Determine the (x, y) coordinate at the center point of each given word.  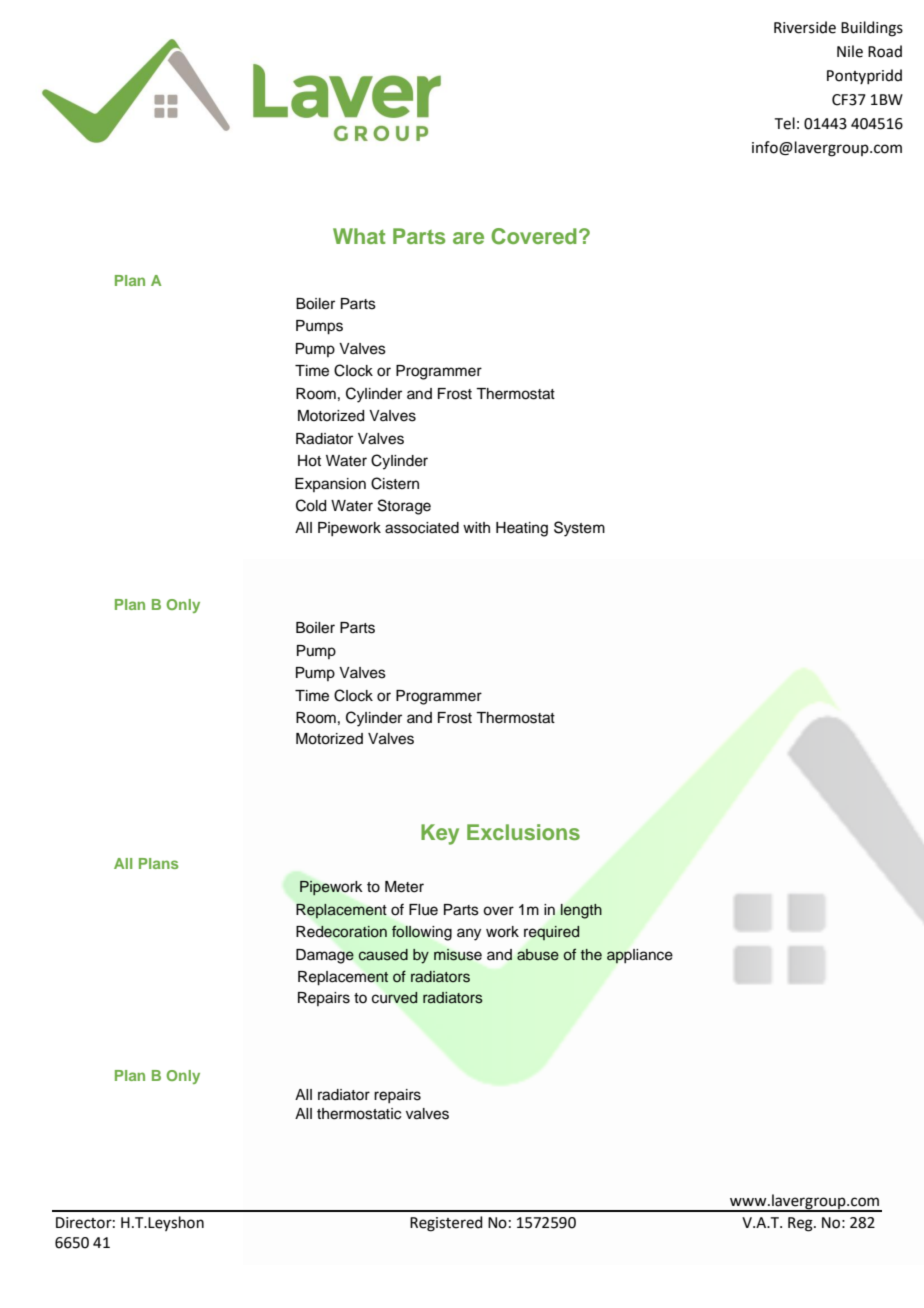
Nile (850, 51)
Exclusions (523, 832)
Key (440, 834)
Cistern (395, 483)
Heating (522, 529)
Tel (785, 123)
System (579, 529)
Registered (446, 1224)
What (359, 236)
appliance (640, 956)
